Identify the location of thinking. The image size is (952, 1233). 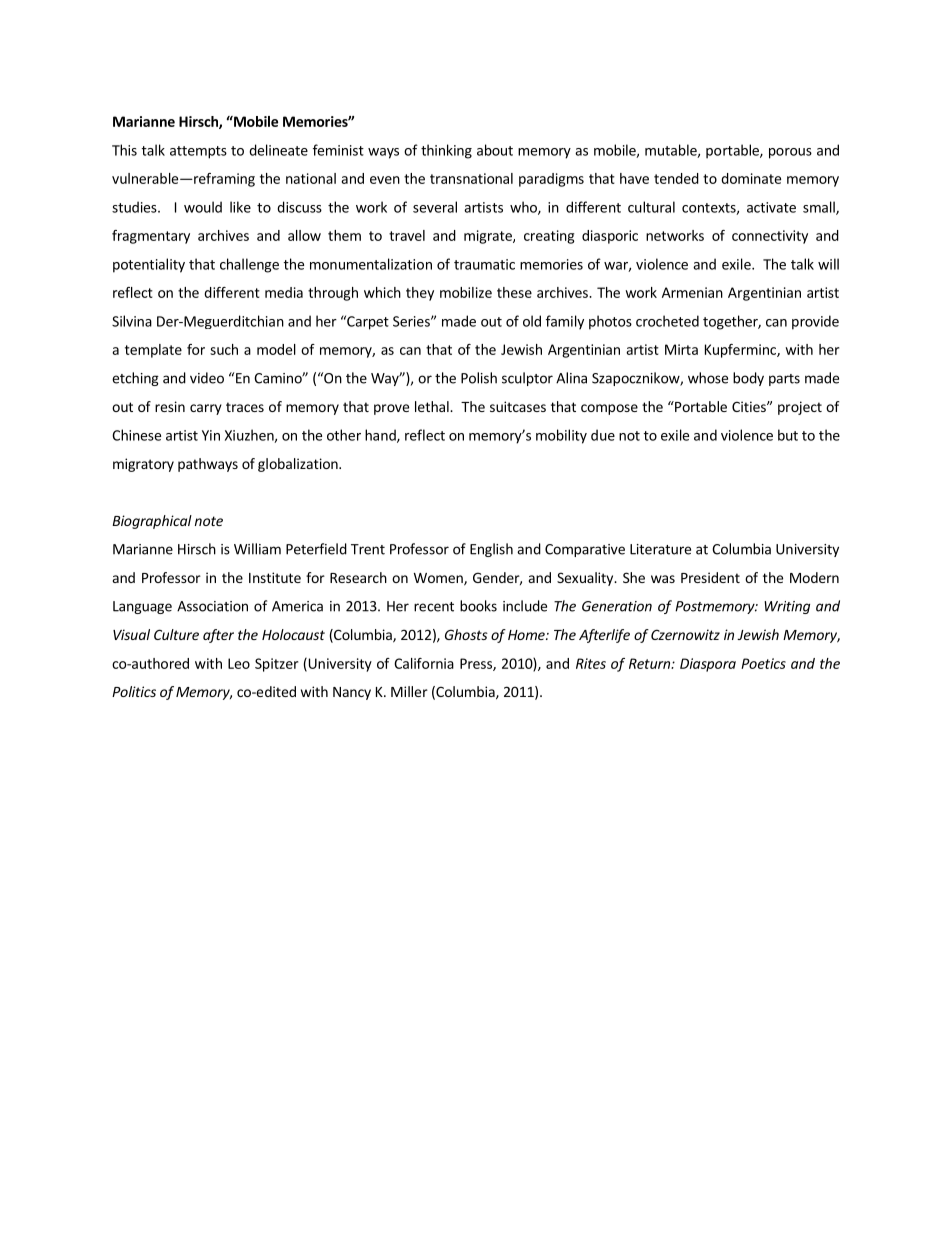
(446, 151).
